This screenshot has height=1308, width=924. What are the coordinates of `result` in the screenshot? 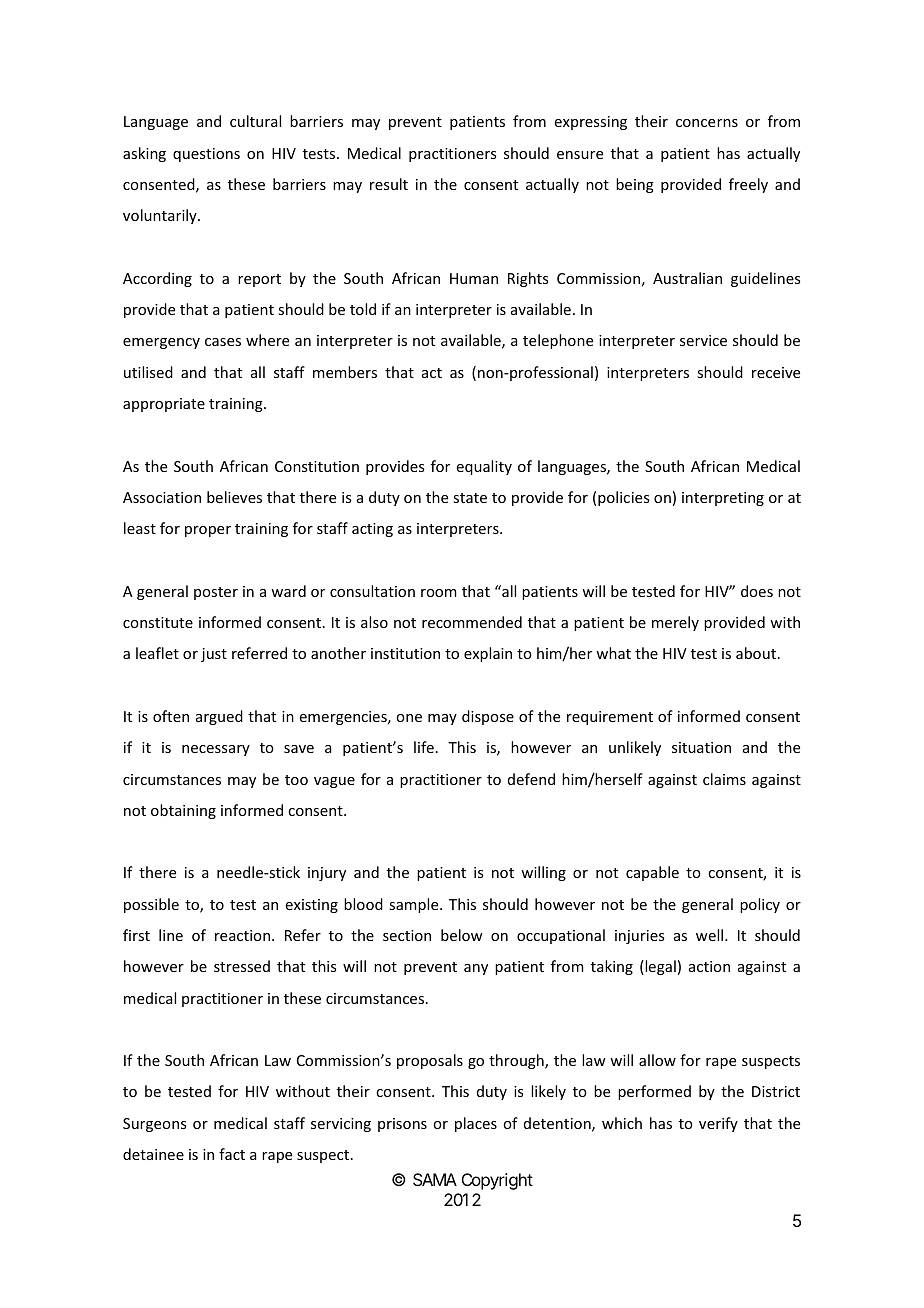 It's located at (389, 184).
